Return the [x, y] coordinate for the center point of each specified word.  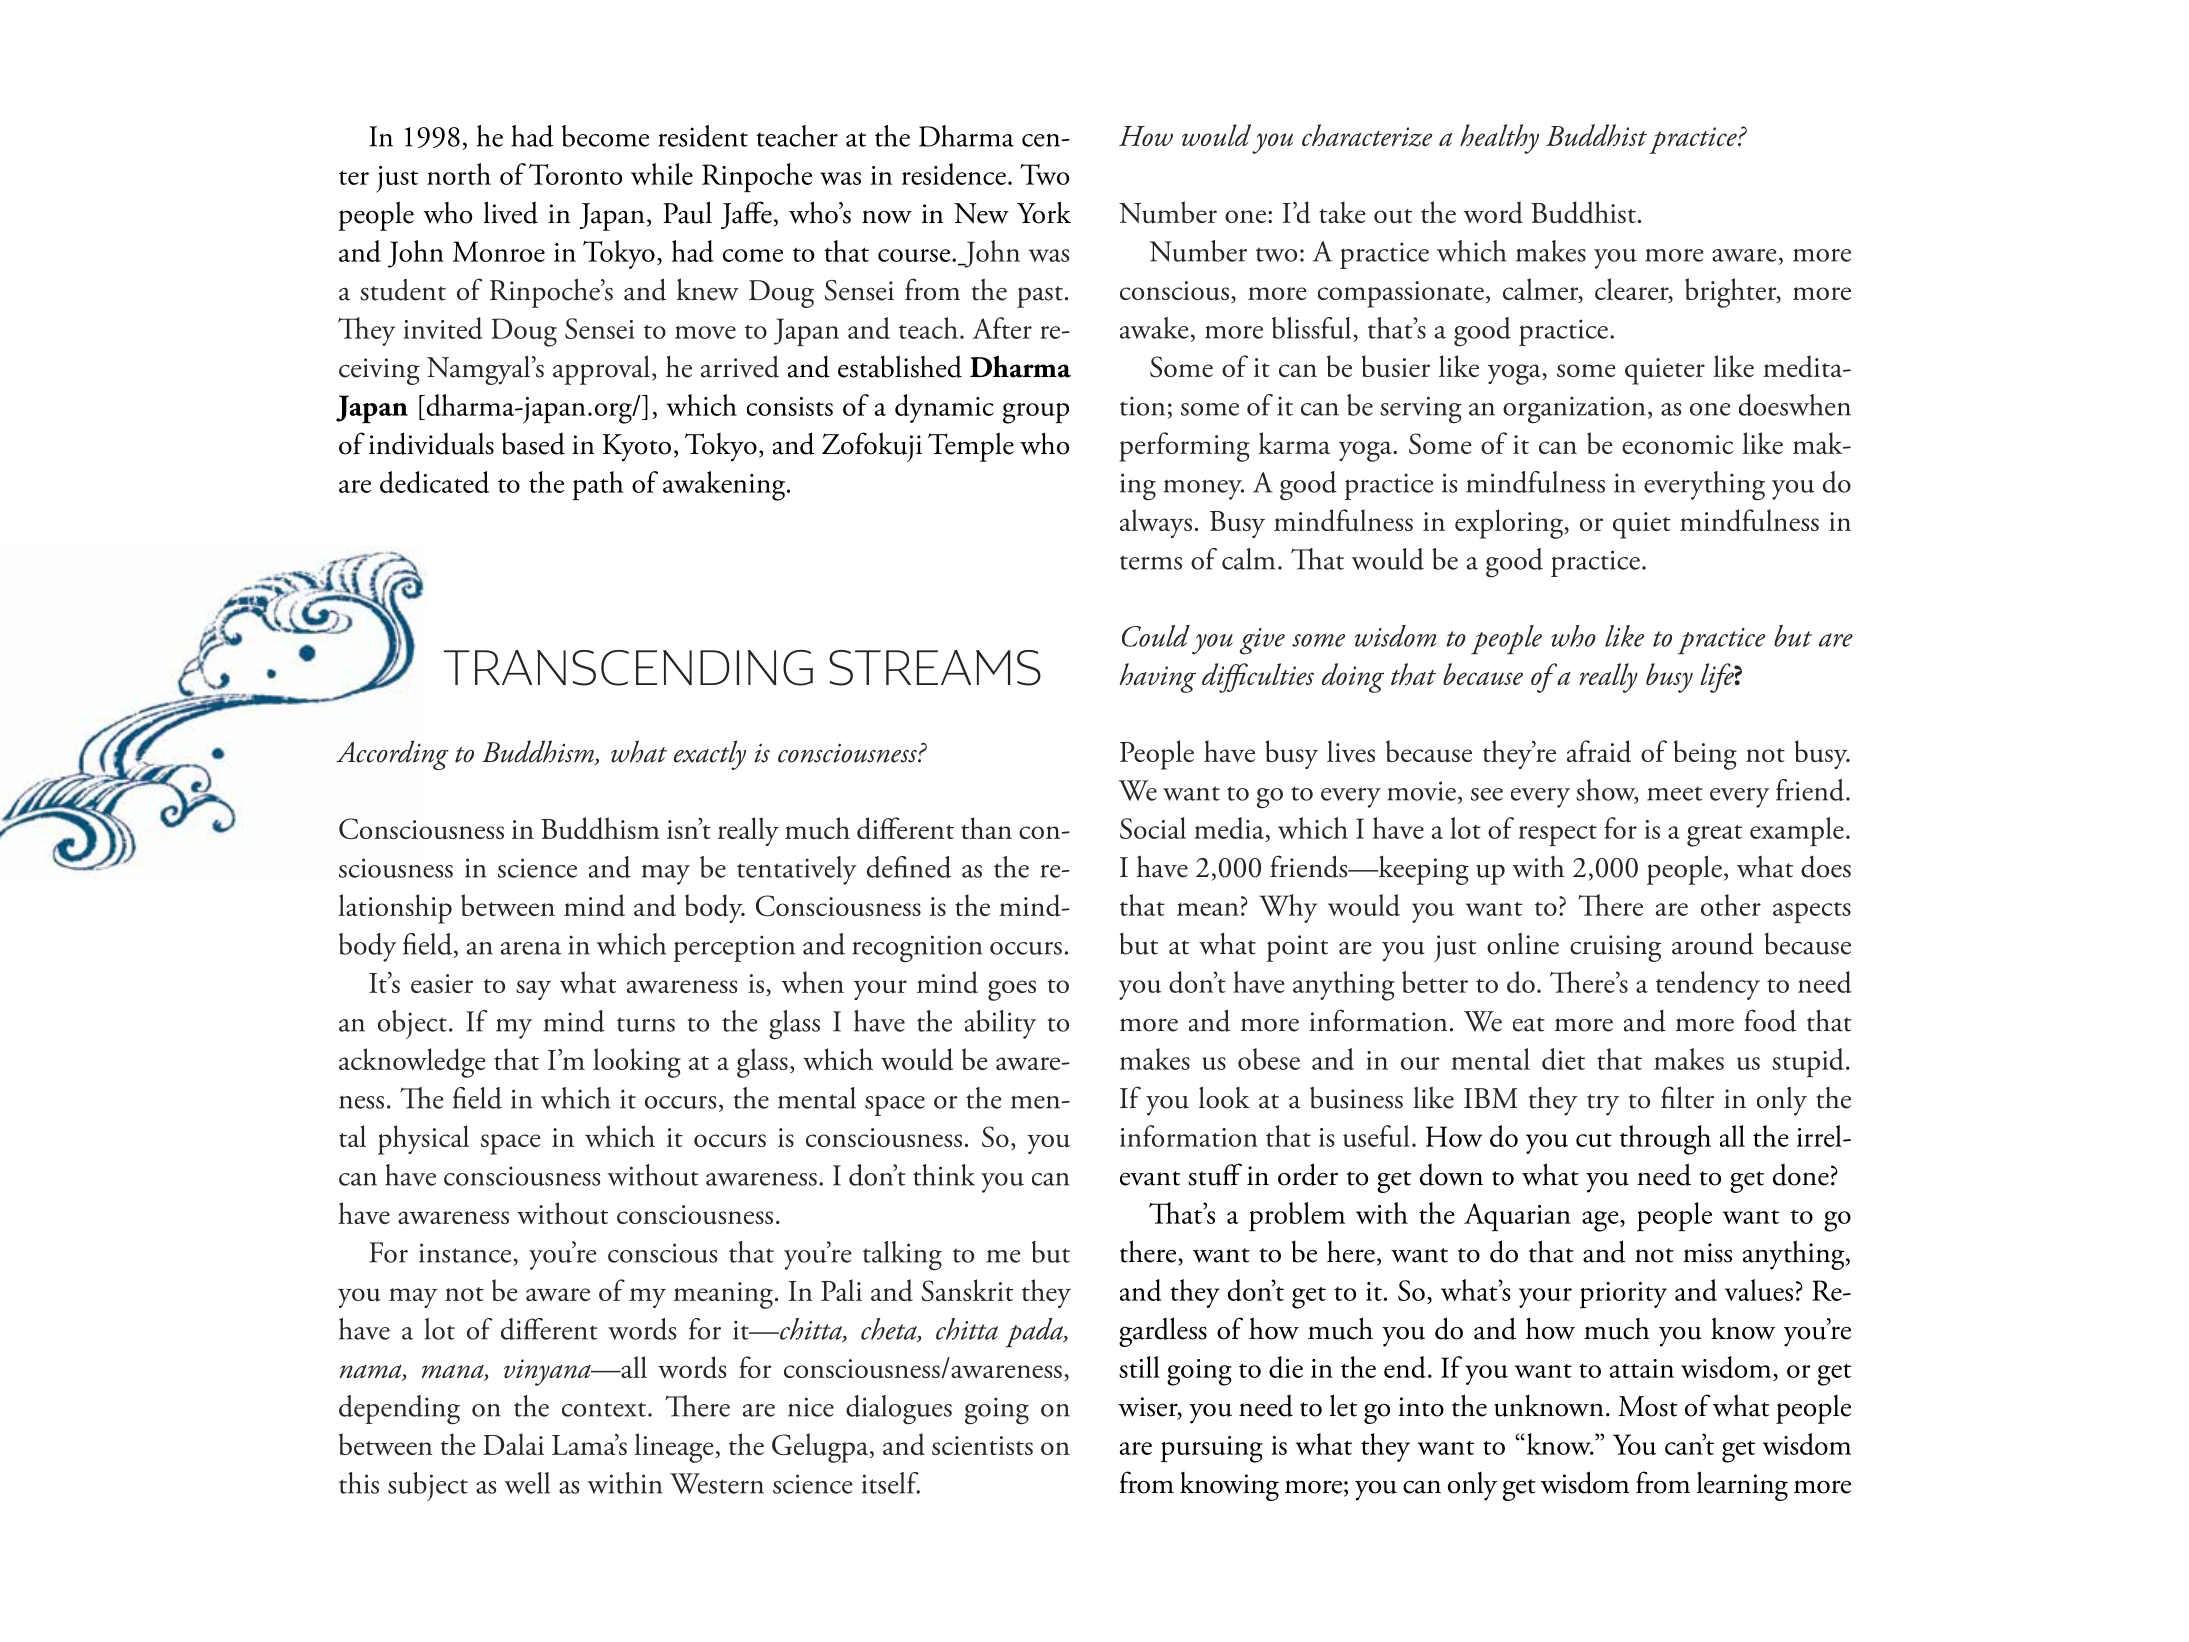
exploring [1510, 524]
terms [1151, 562]
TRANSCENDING [628, 668]
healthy [1499, 139]
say [533, 990]
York [1044, 212]
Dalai [513, 1444]
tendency [1708, 985]
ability [1000, 1024]
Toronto [576, 174]
